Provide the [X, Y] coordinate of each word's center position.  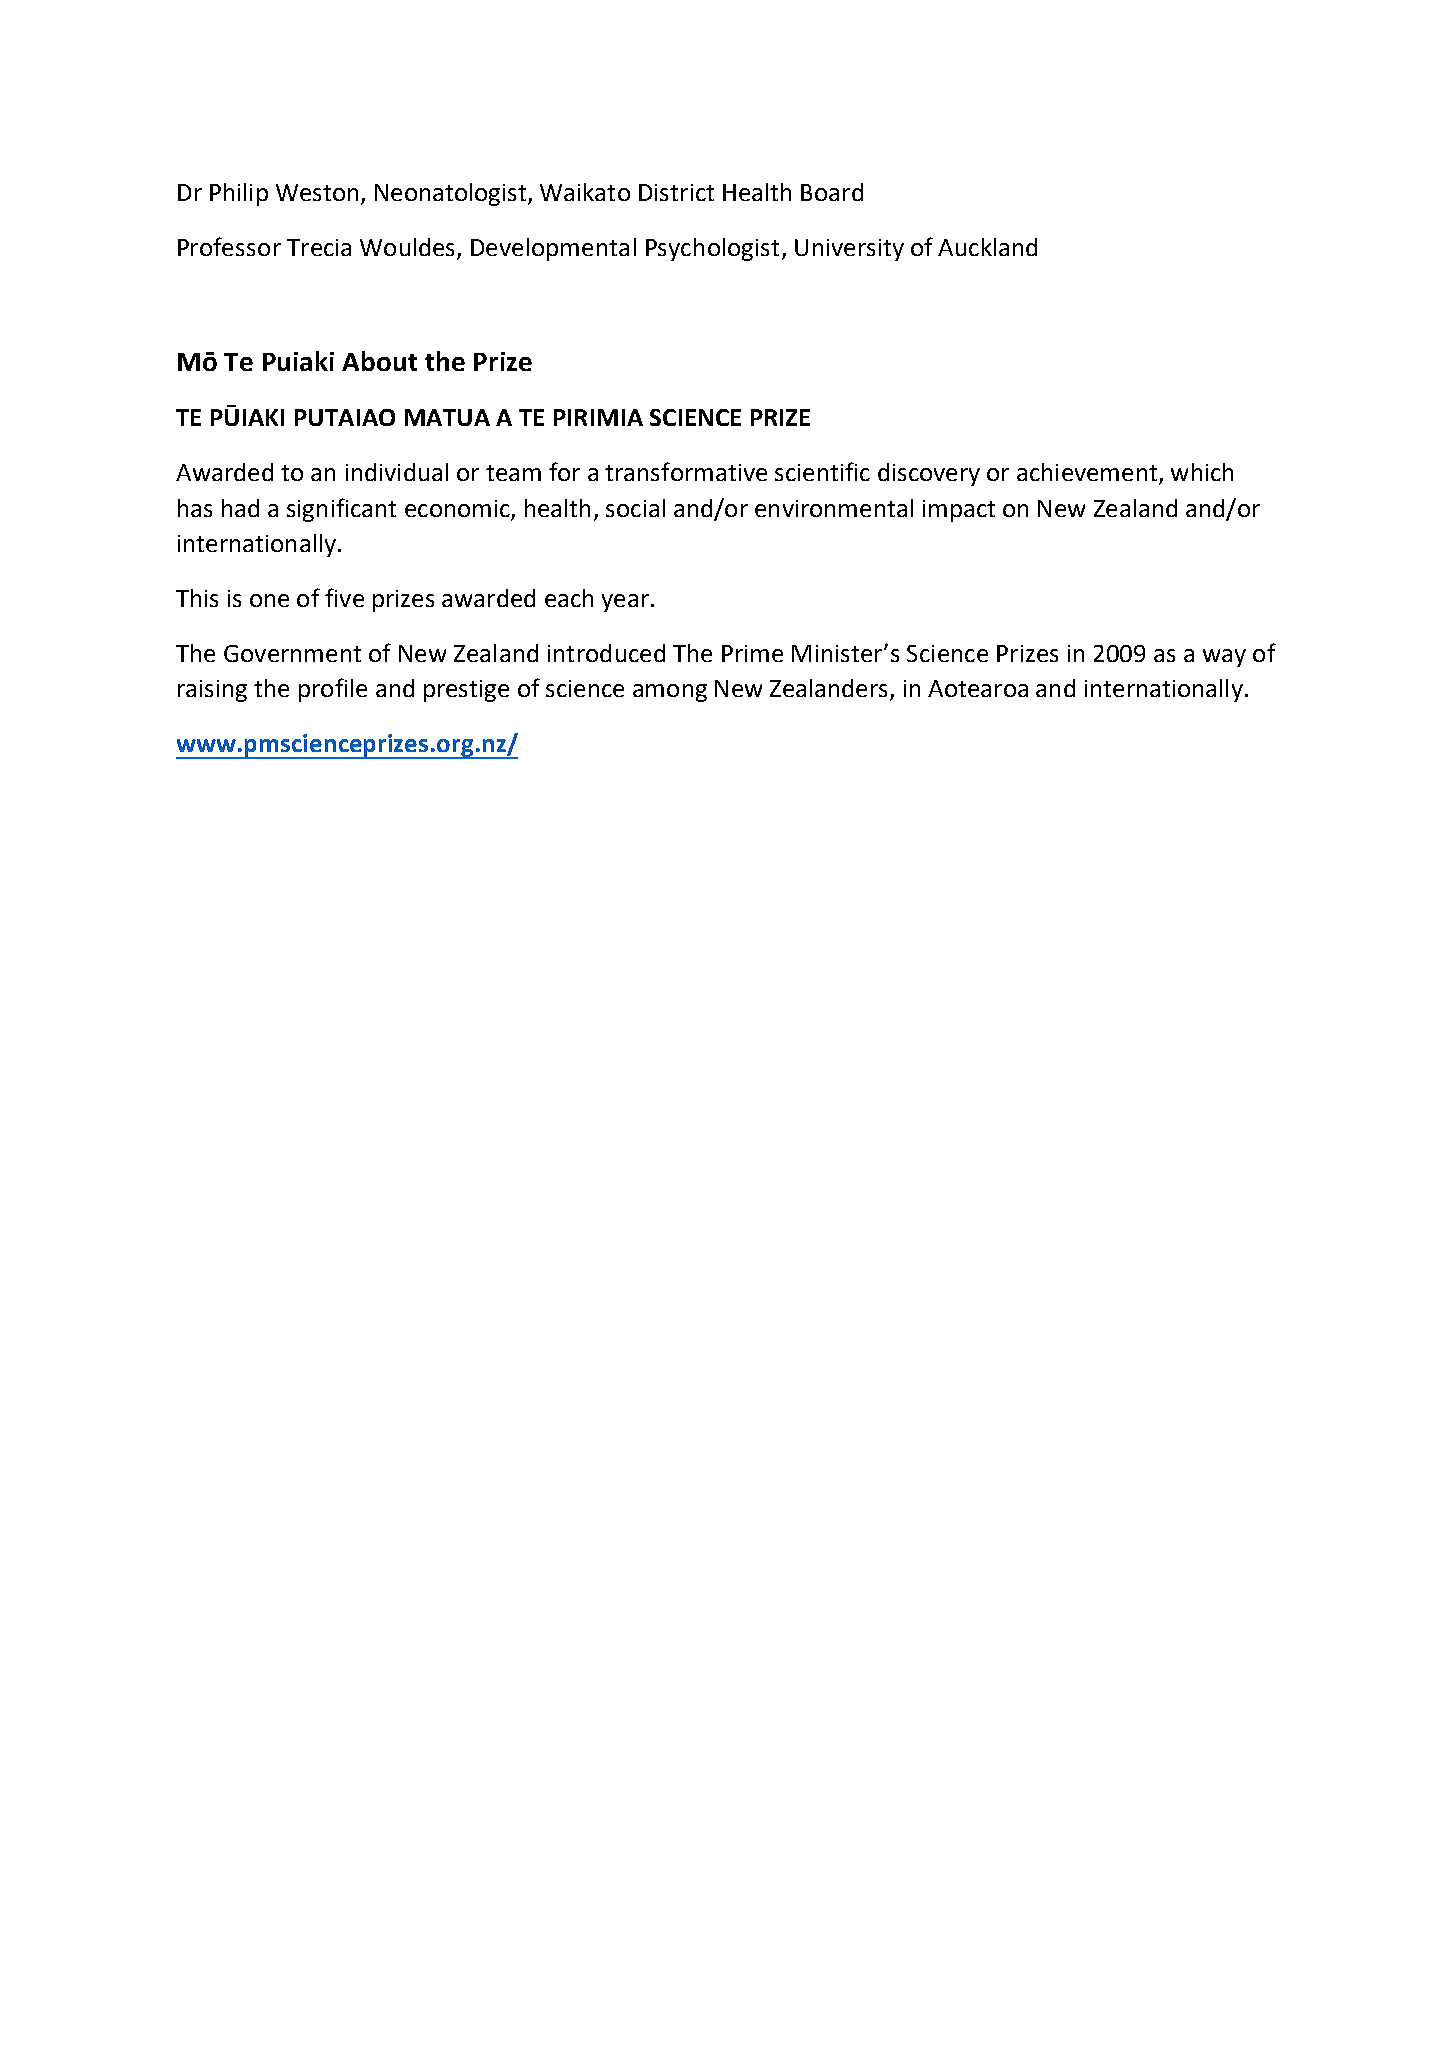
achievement [1087, 472]
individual [397, 472]
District [676, 192]
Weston [317, 192]
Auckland [987, 247]
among [670, 693]
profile [333, 690]
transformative [686, 471]
